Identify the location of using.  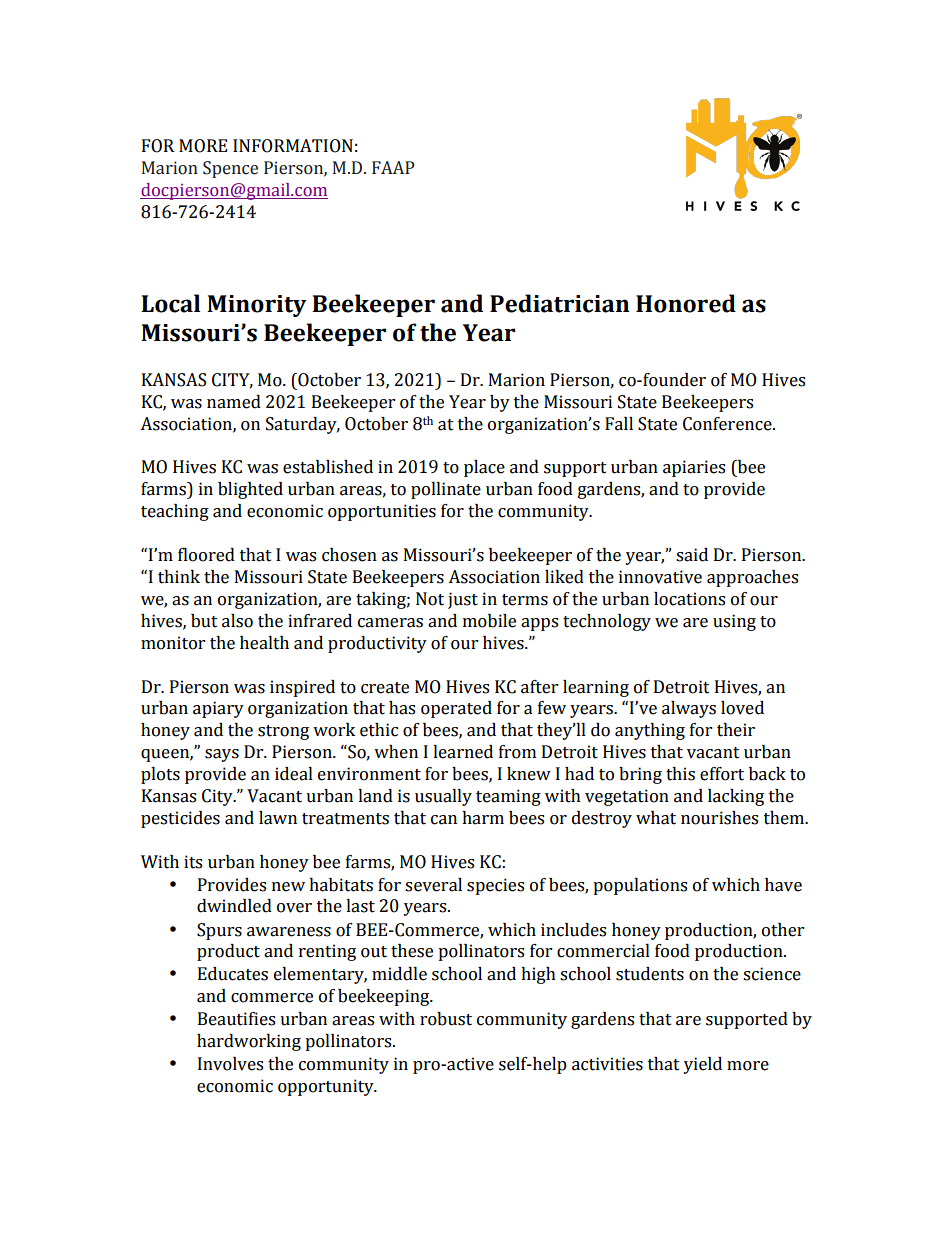
(734, 622).
